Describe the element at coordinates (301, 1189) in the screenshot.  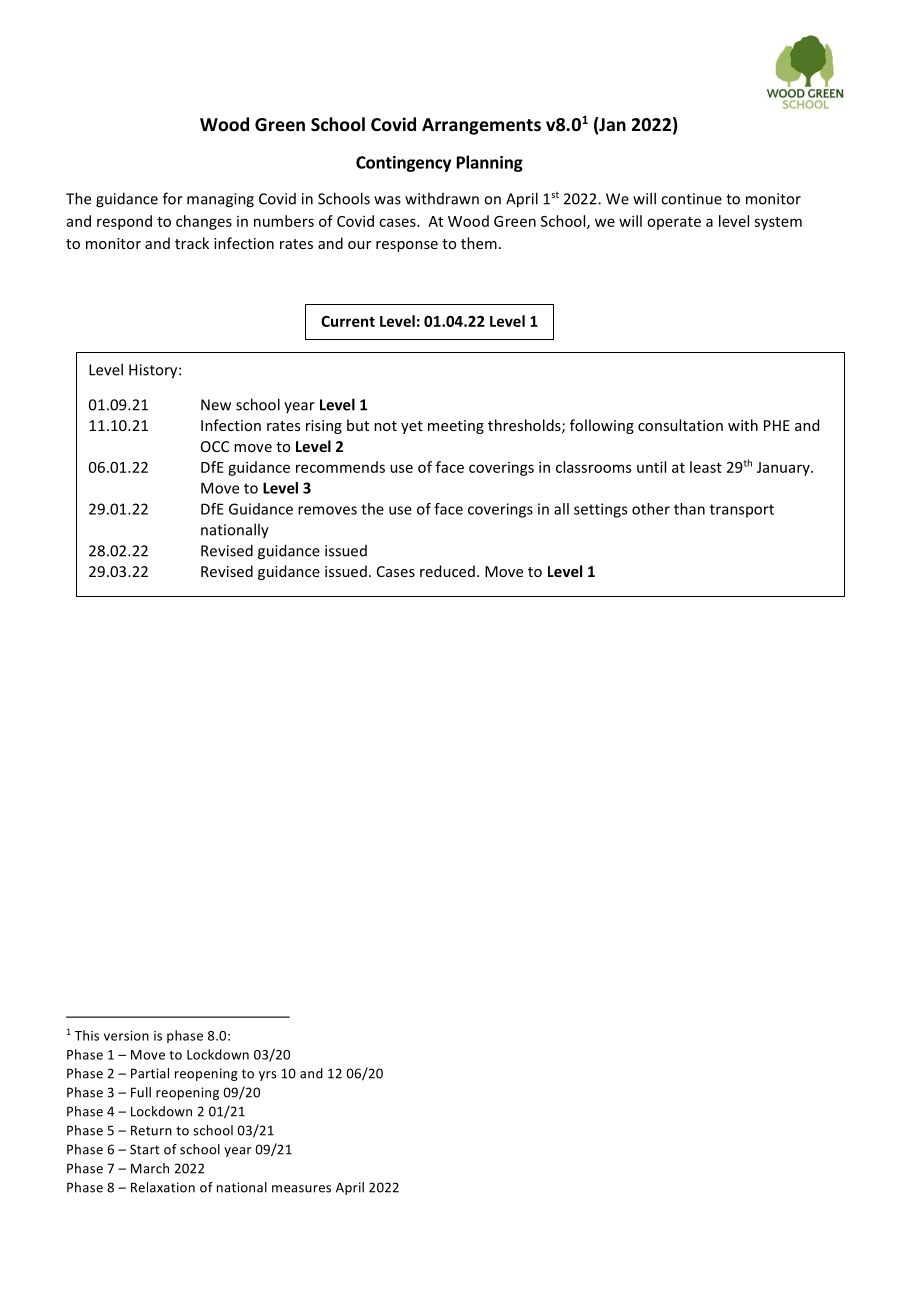
I see `measures` at that location.
